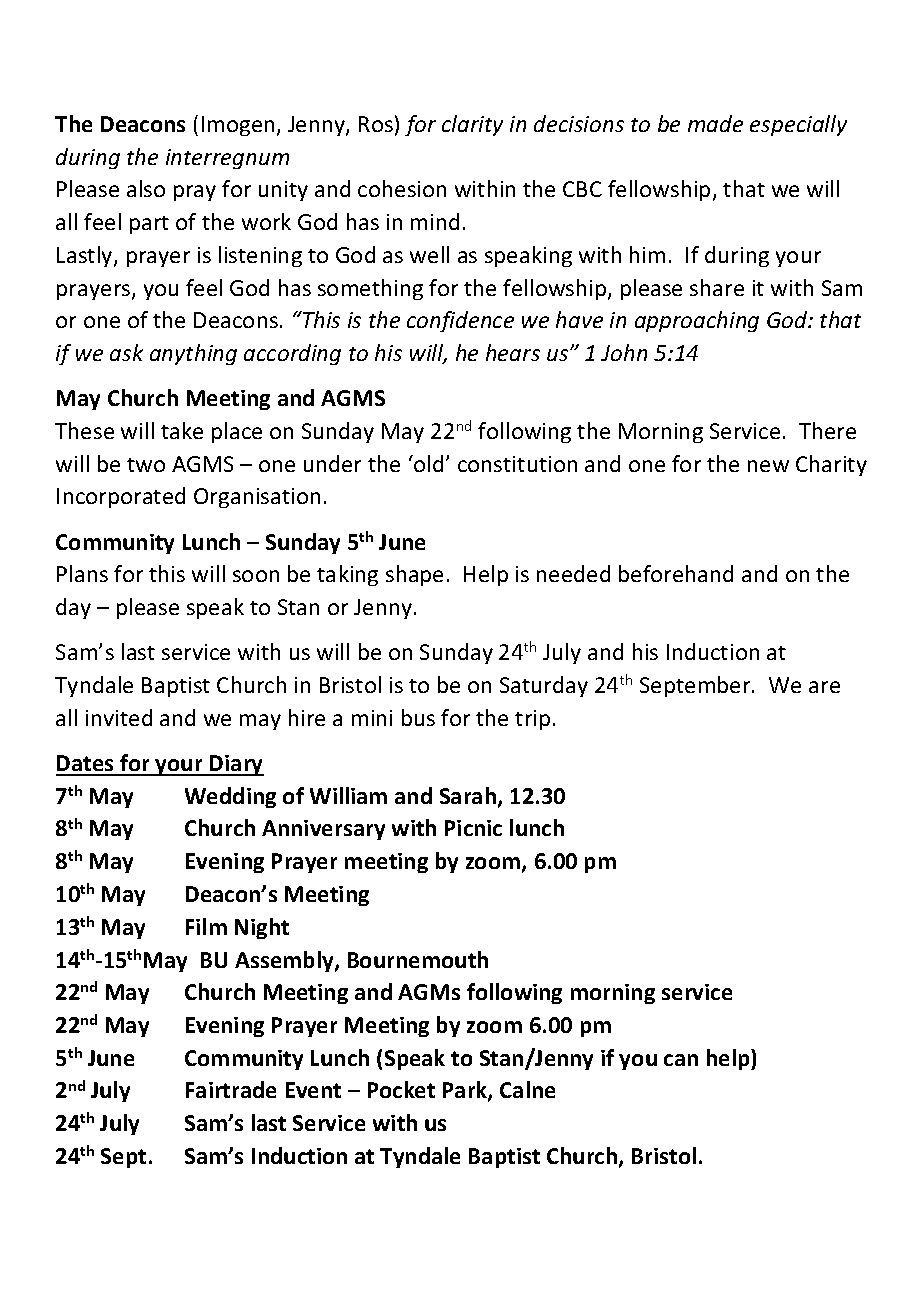 Image resolution: width=924 pixels, height=1308 pixels. I want to click on bus, so click(418, 717).
